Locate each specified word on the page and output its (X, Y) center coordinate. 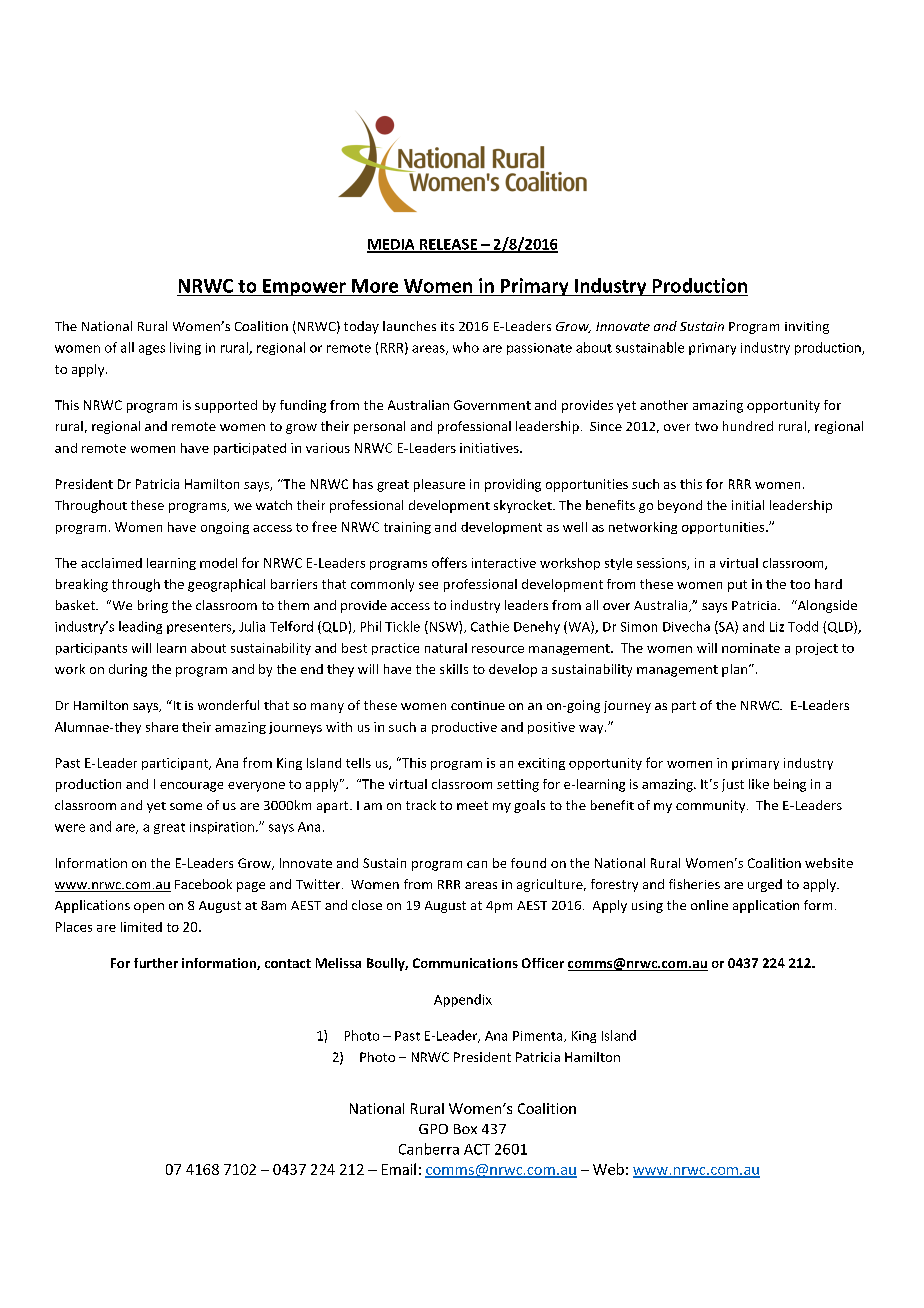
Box (465, 1129)
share (162, 727)
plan (734, 670)
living (185, 348)
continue (478, 705)
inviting (807, 327)
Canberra (429, 1149)
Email (399, 1169)
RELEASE (448, 245)
